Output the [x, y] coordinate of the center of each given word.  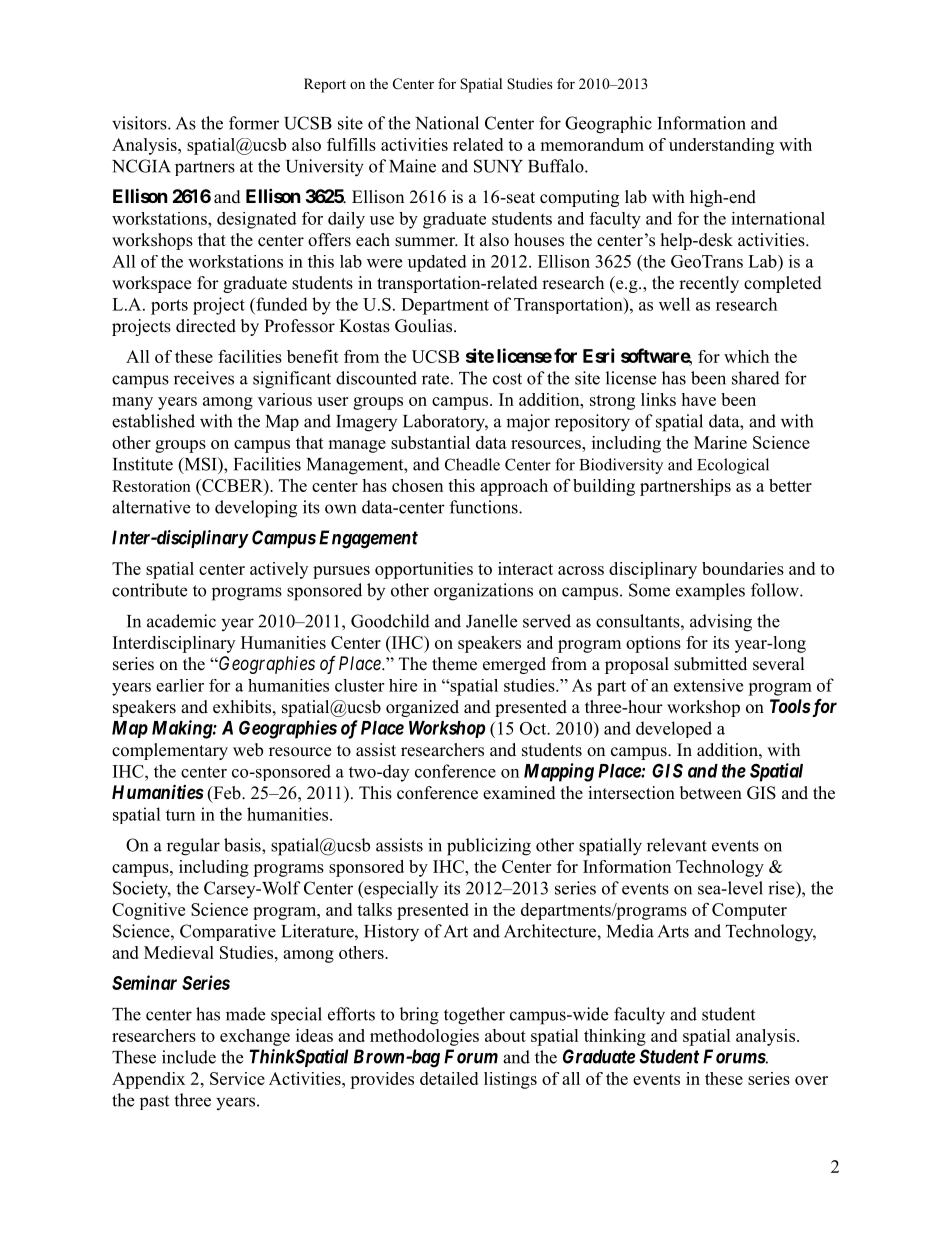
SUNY [498, 166]
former [254, 123]
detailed [449, 1078]
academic [181, 621]
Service [237, 1078]
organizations [483, 592]
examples [710, 591]
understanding [721, 146]
